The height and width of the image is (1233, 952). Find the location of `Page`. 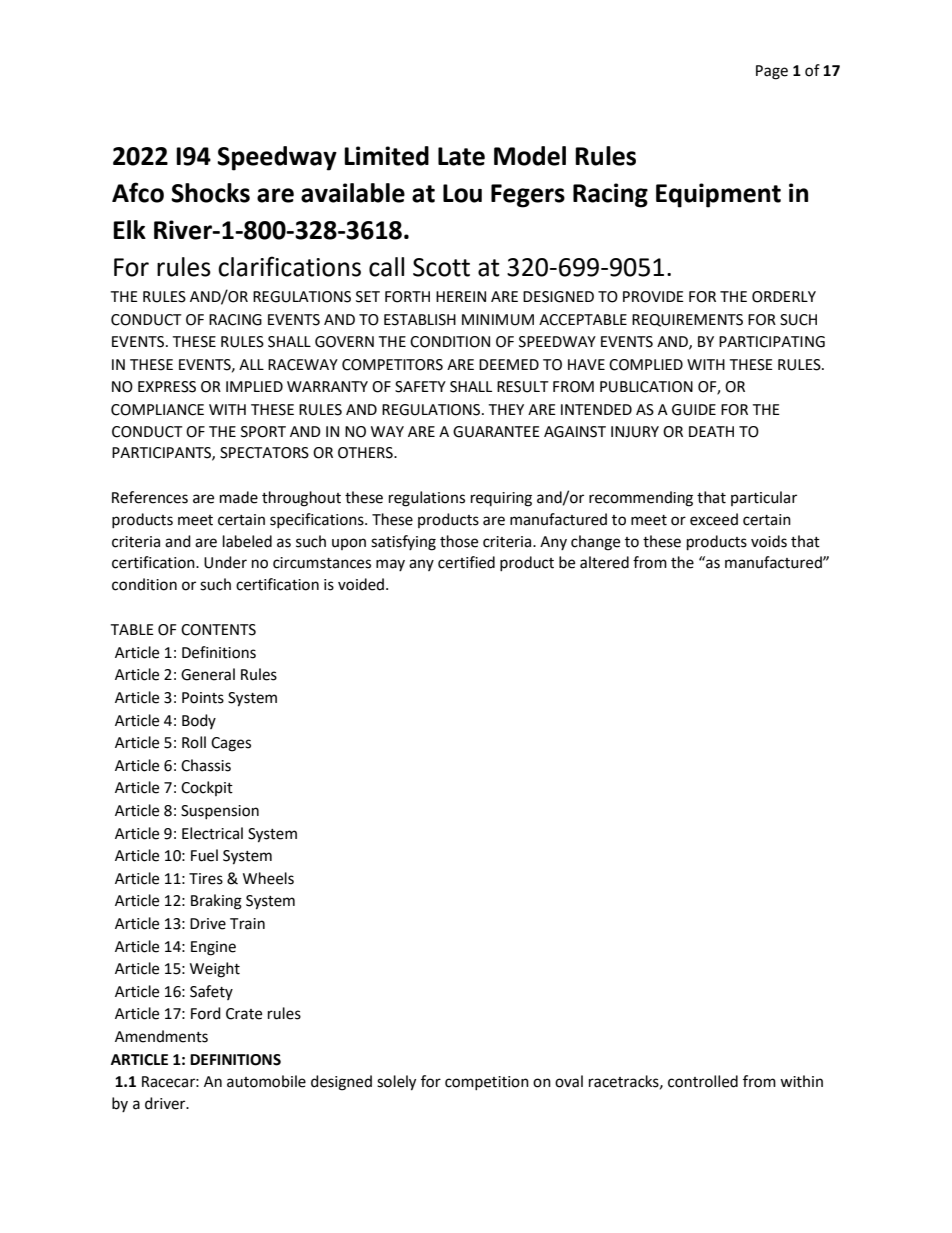

Page is located at coordinates (772, 72).
